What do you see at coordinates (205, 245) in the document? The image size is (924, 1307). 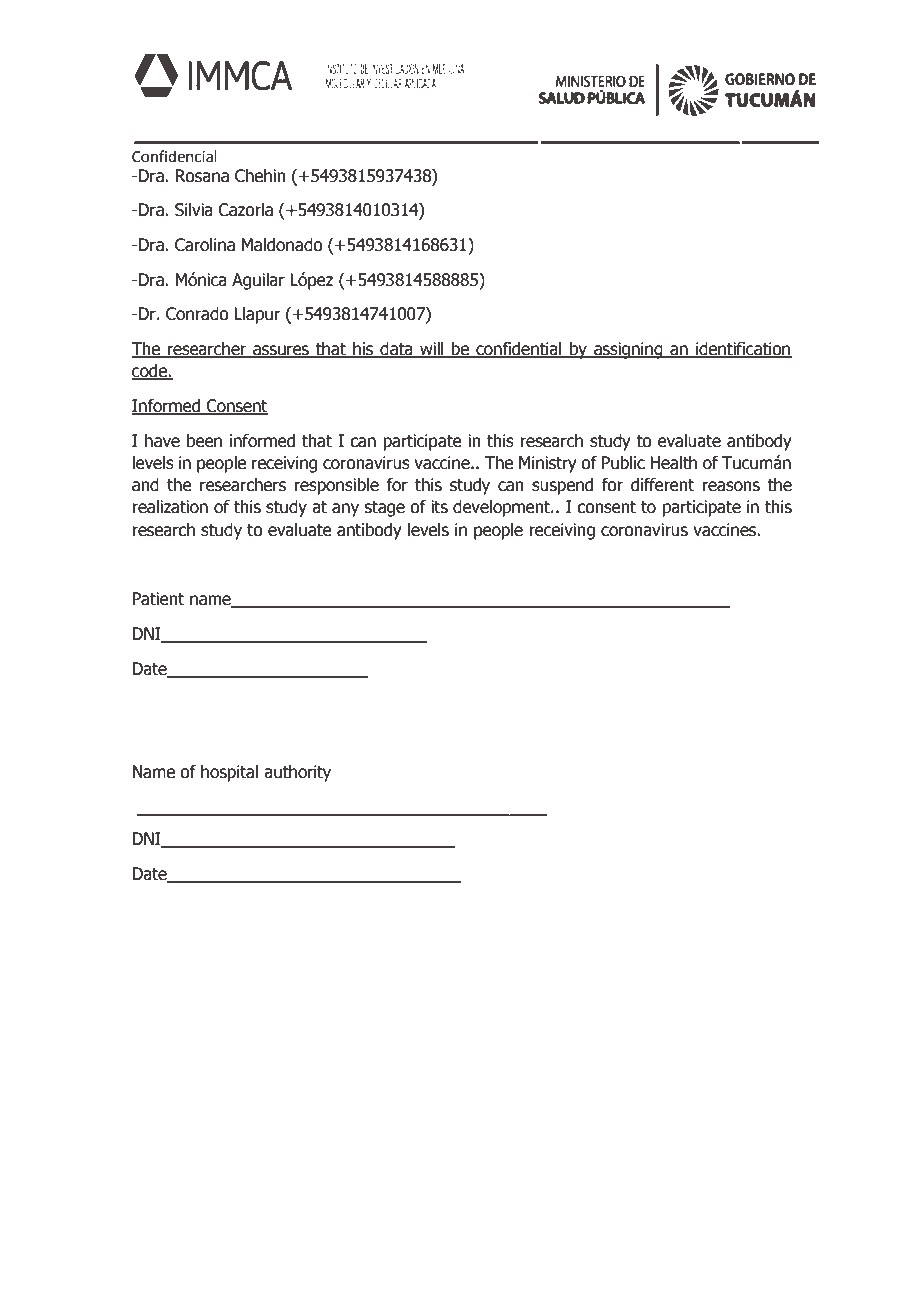 I see `Carolina` at bounding box center [205, 245].
